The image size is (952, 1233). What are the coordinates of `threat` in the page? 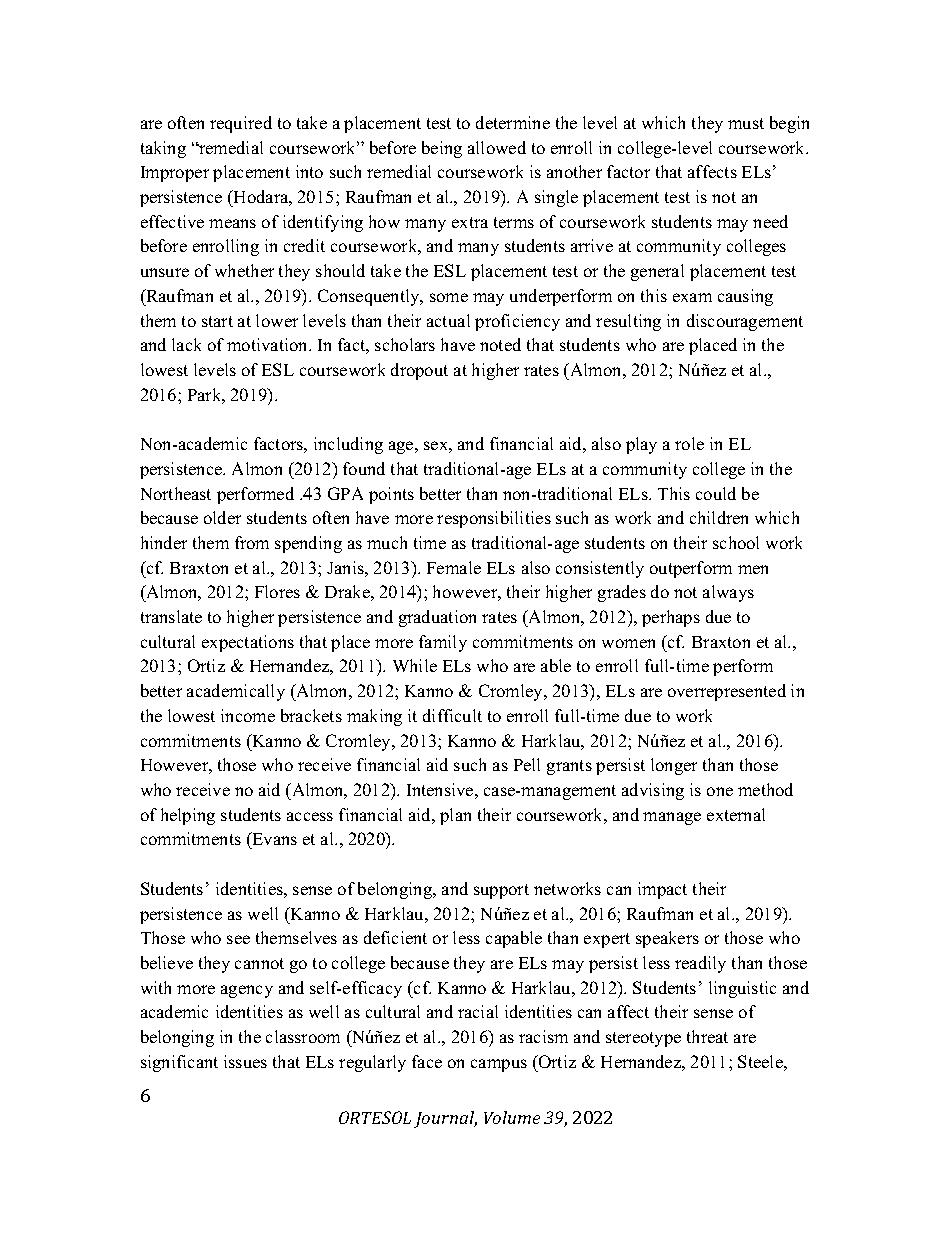 It's located at (707, 1036).
